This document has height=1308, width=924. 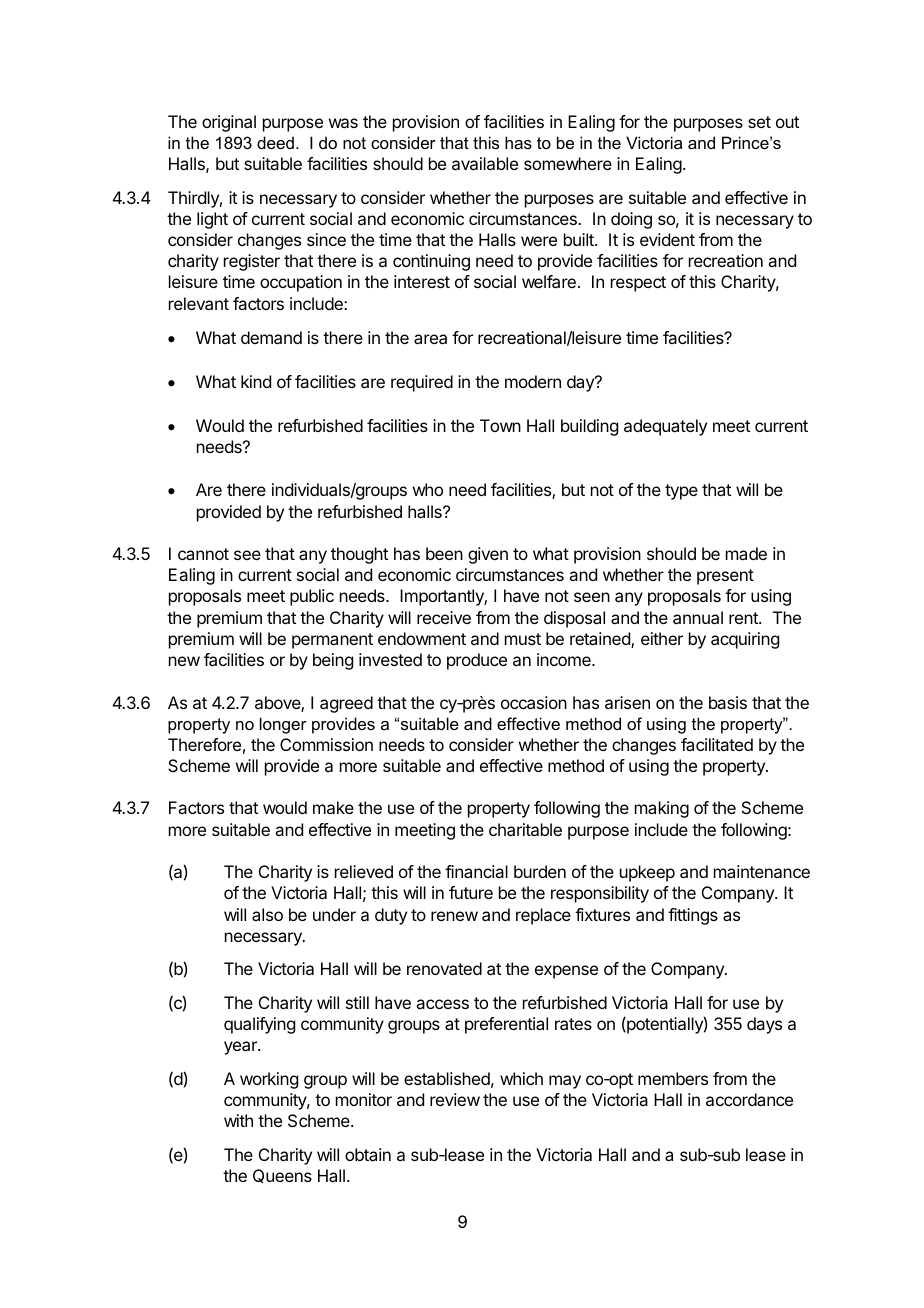 What do you see at coordinates (749, 1099) in the document?
I see `accordance` at bounding box center [749, 1099].
